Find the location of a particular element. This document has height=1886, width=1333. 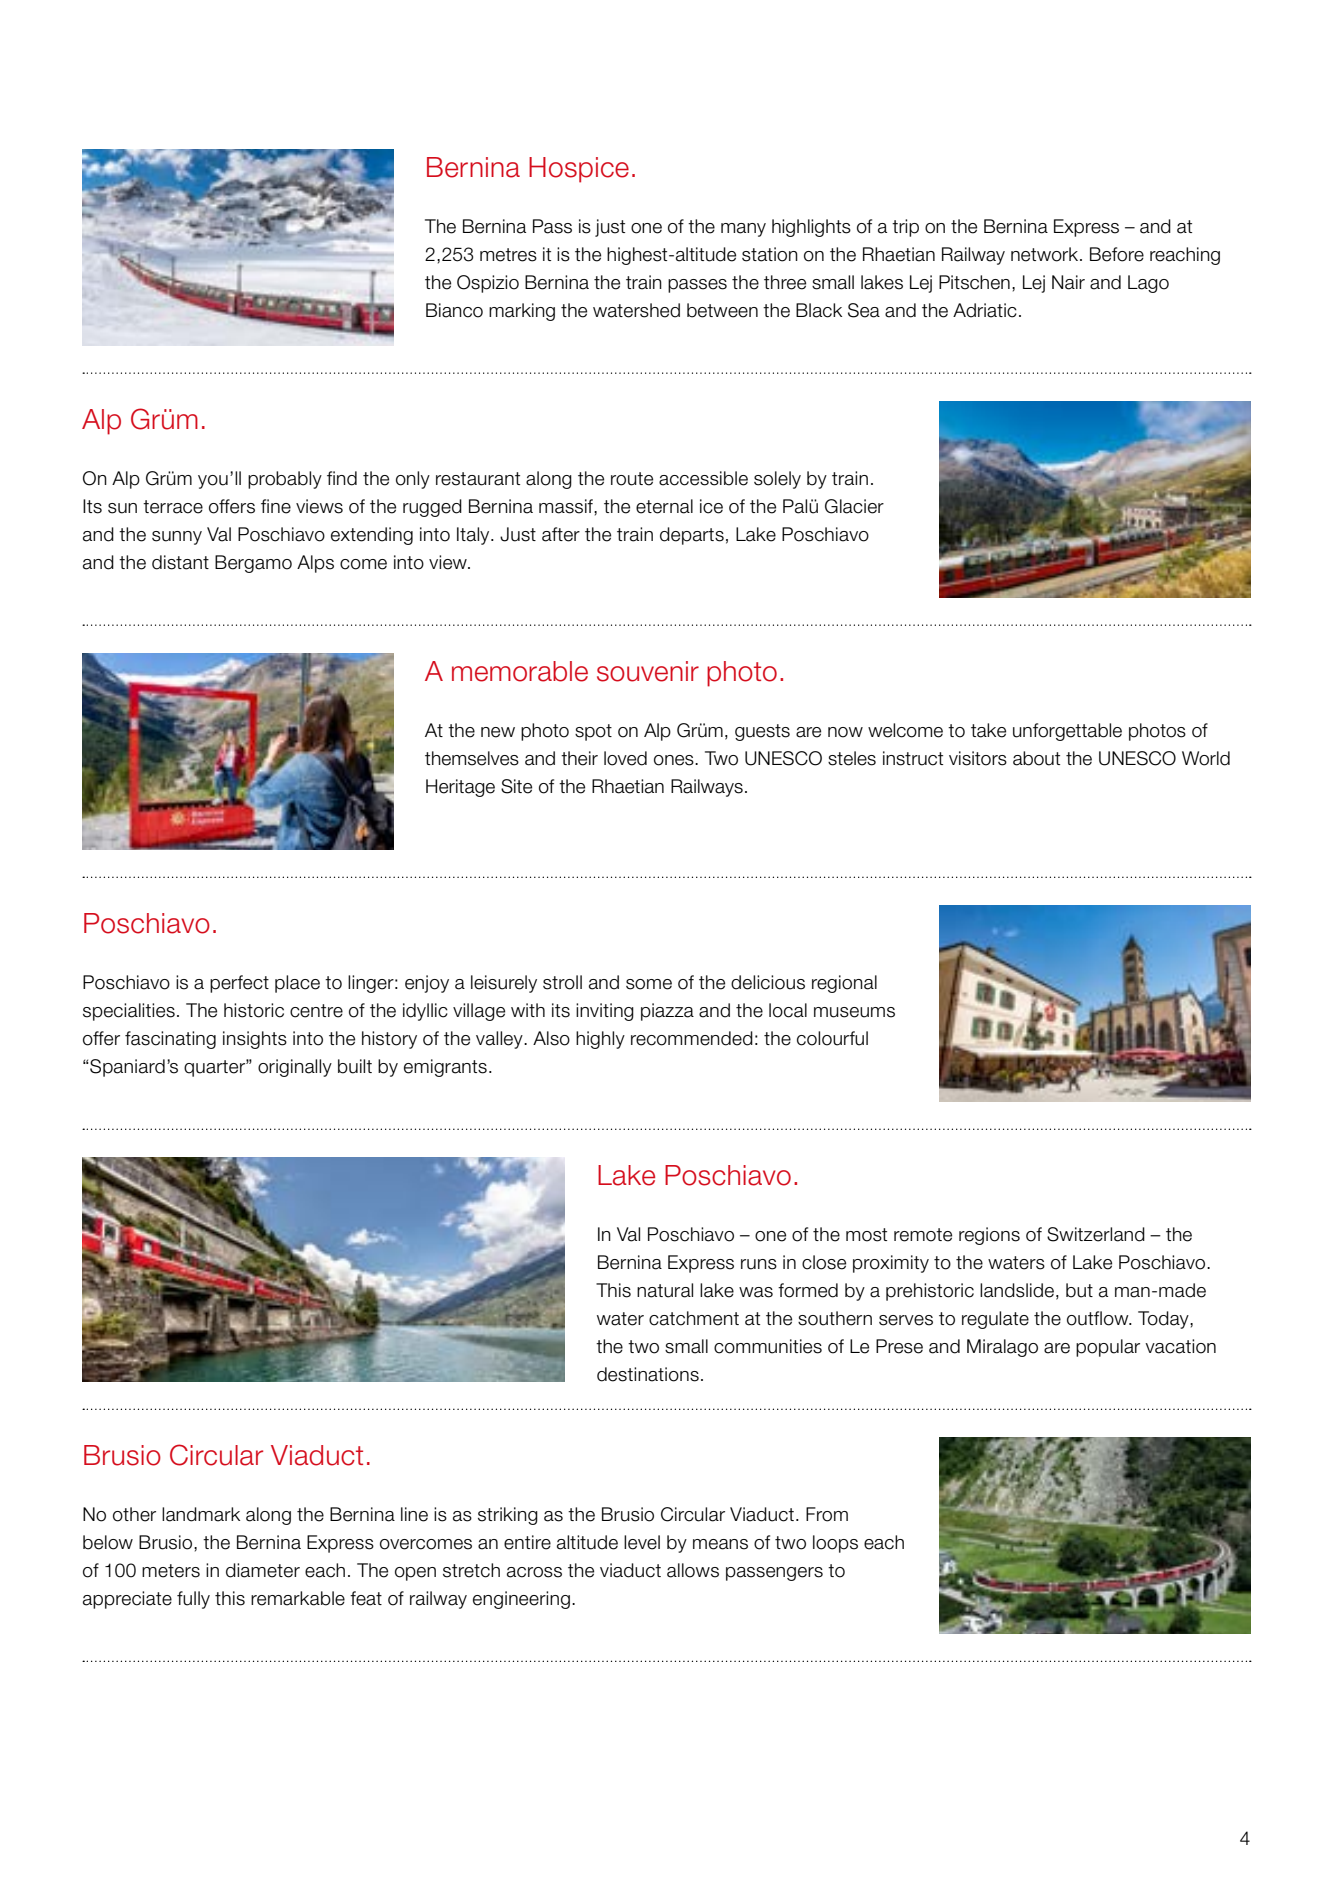

some is located at coordinates (649, 984).
